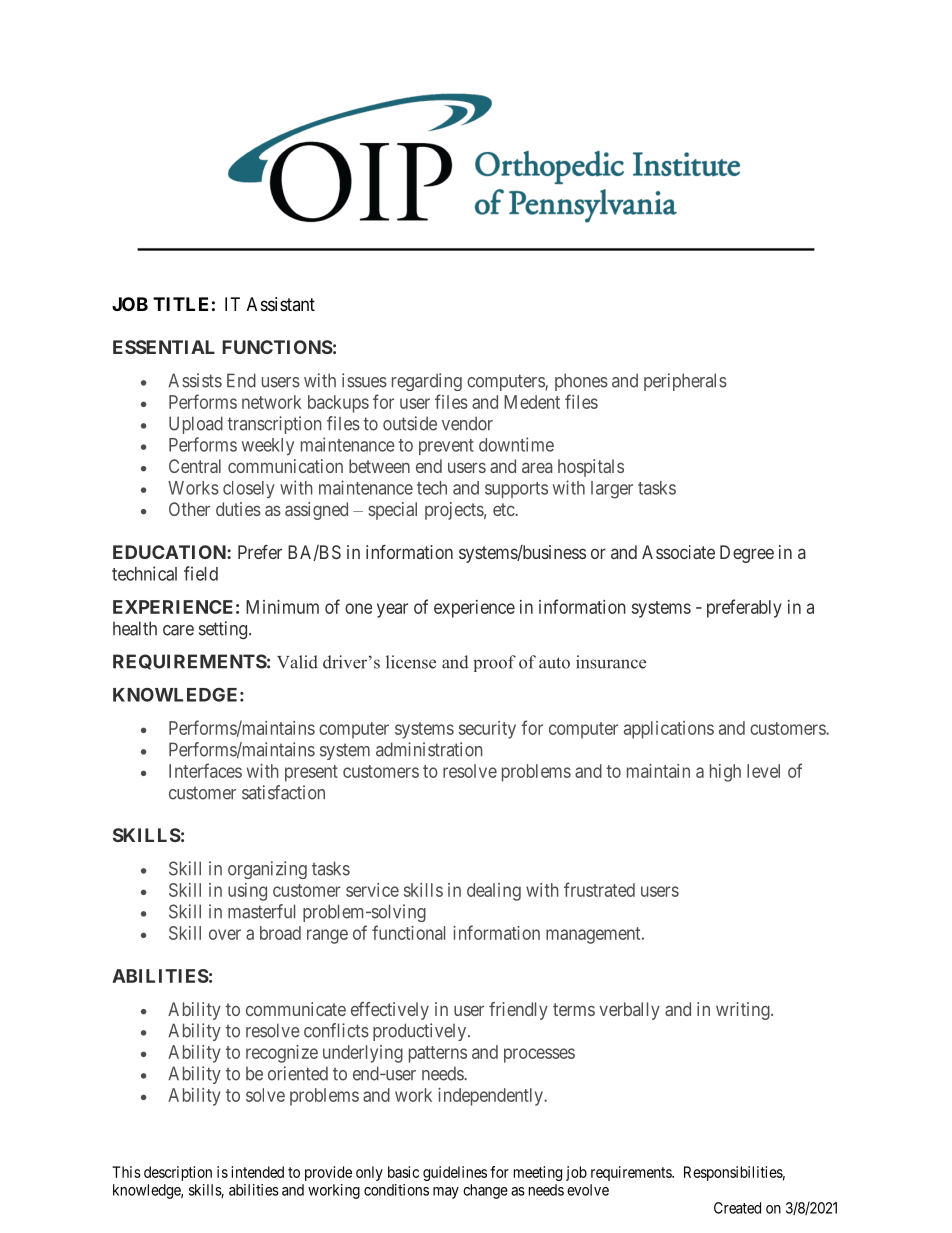  What do you see at coordinates (725, 773) in the page?
I see `high` at bounding box center [725, 773].
